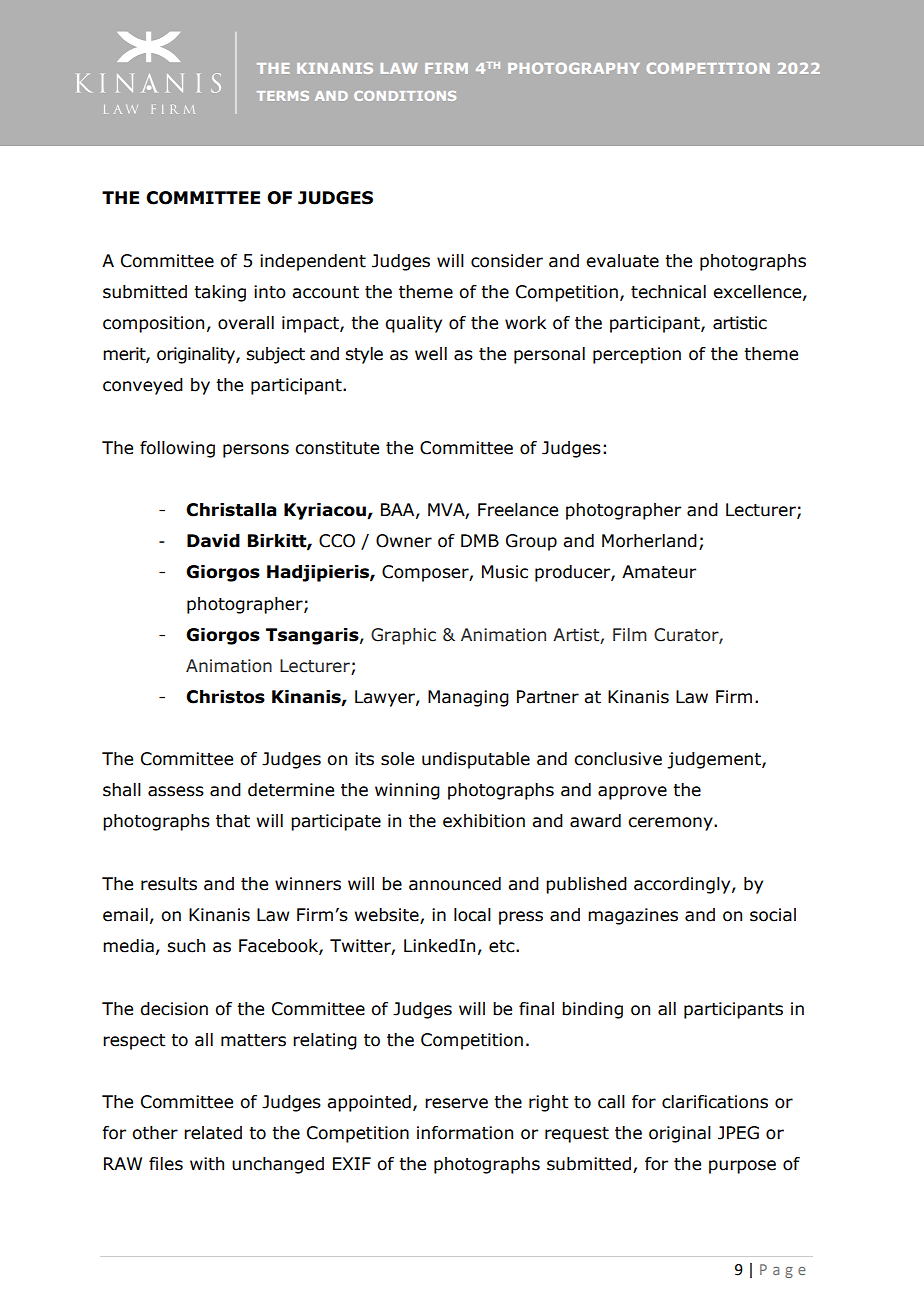 The width and height of the screenshot is (924, 1308). What do you see at coordinates (213, 1133) in the screenshot?
I see `related` at bounding box center [213, 1133].
